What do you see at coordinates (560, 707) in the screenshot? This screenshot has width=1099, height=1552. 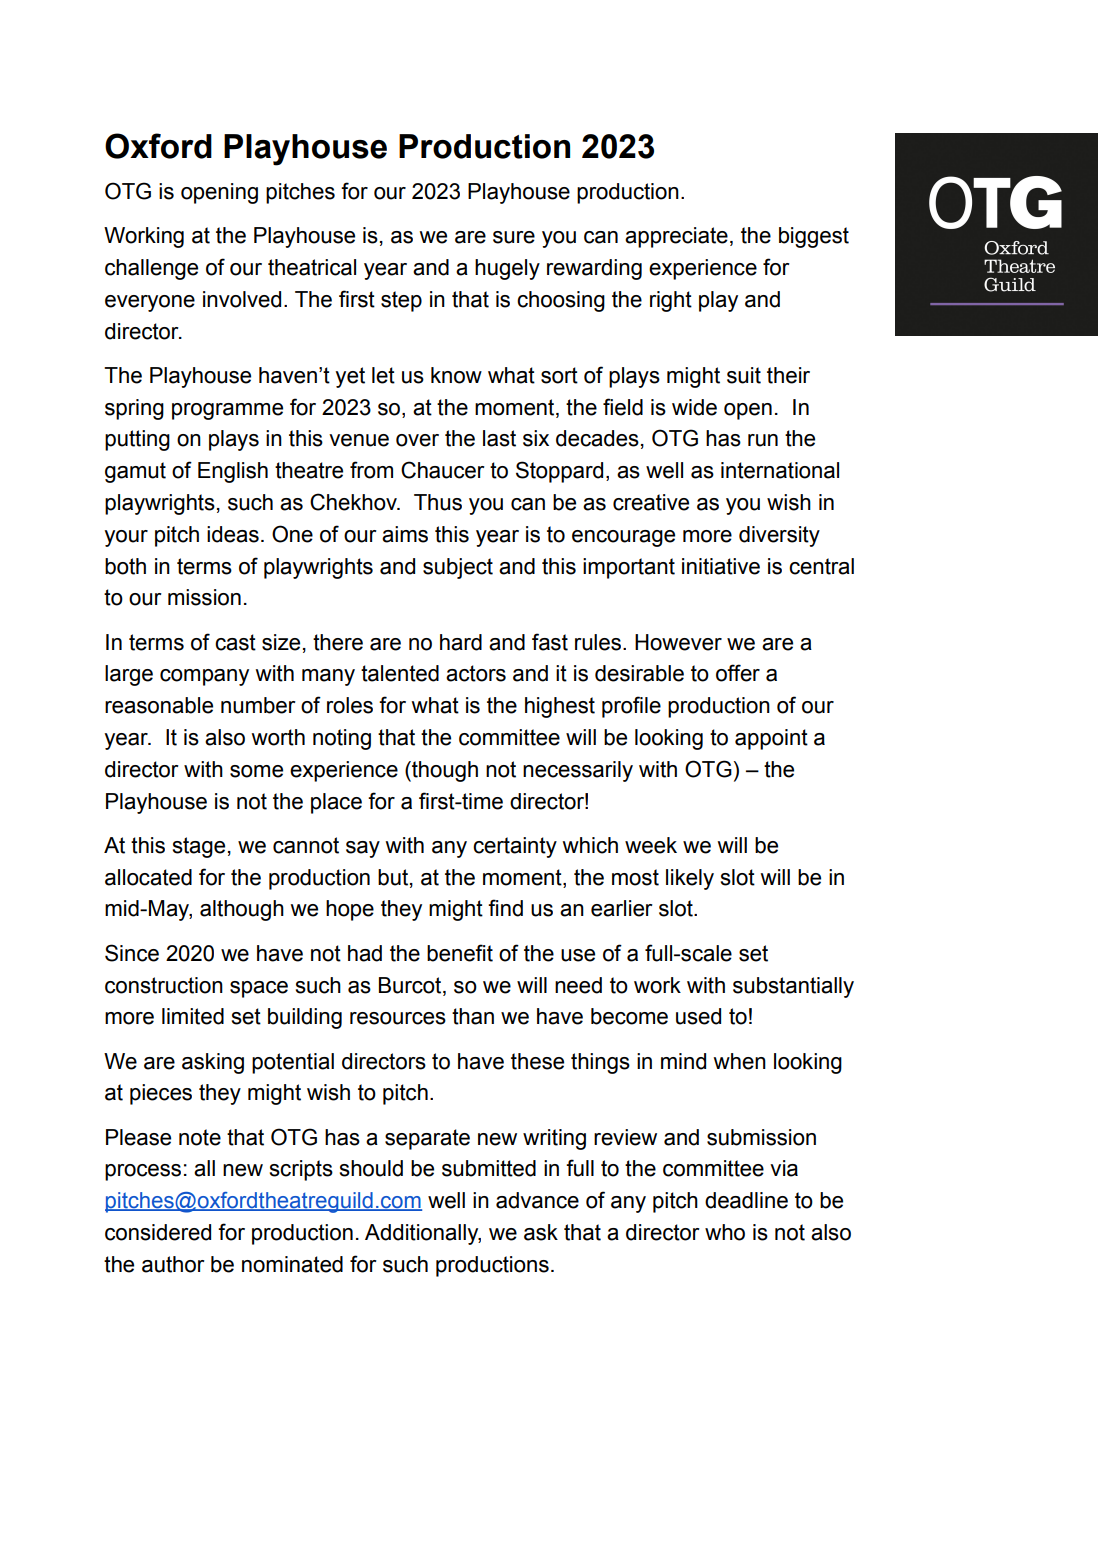 I see `highest` at bounding box center [560, 707].
